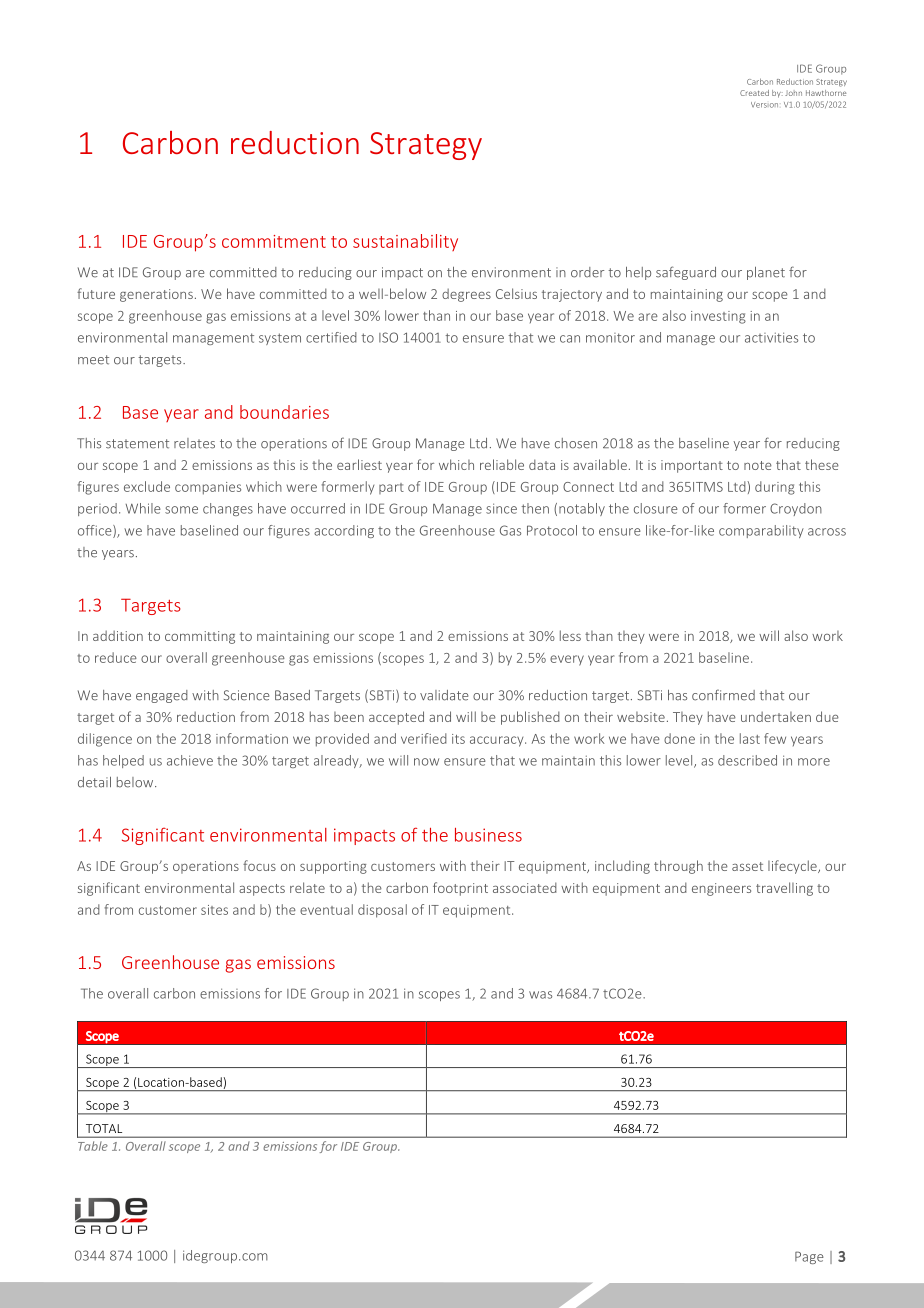 This page has width=924, height=1308. What do you see at coordinates (214, 910) in the page?
I see `sites` at bounding box center [214, 910].
